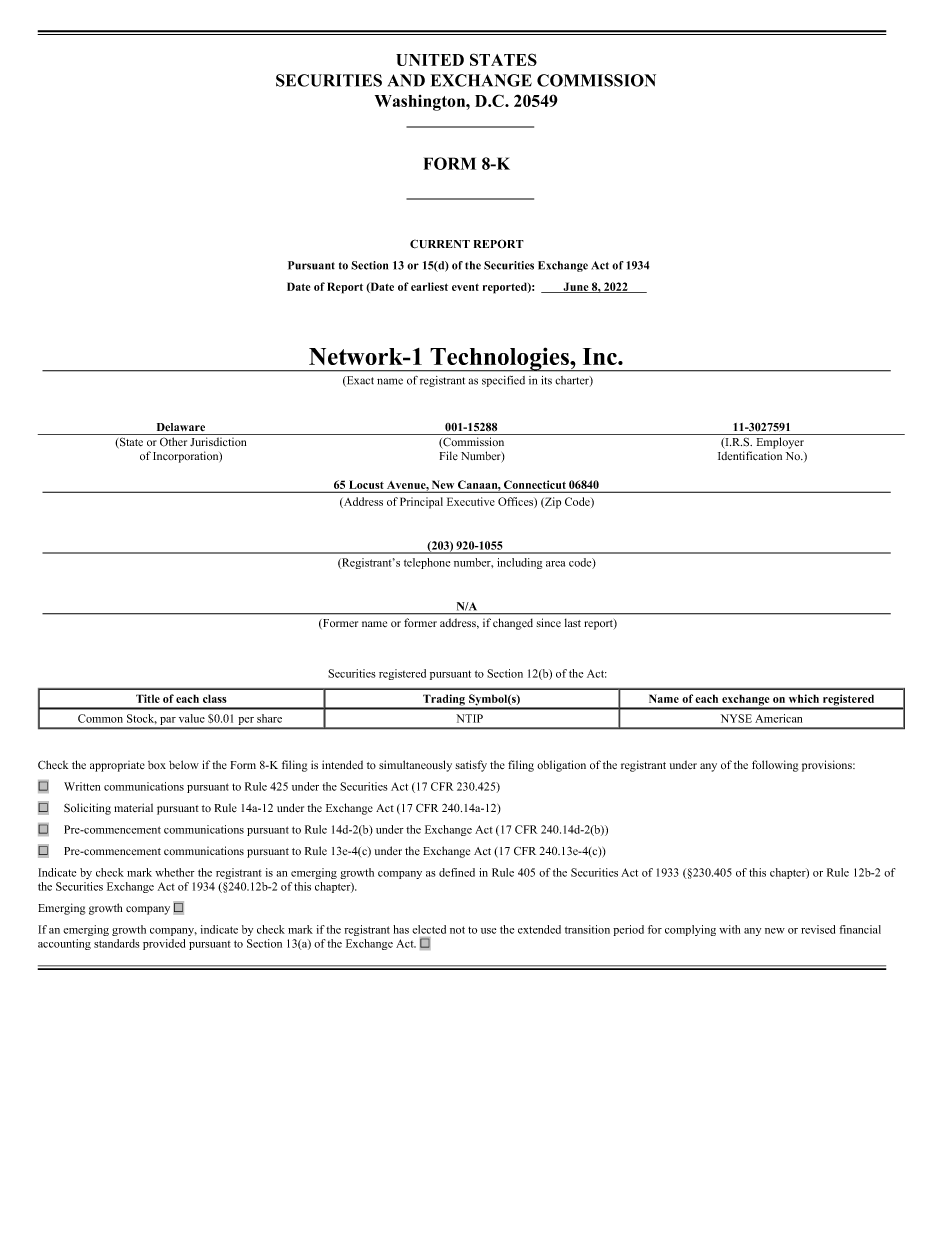 The height and width of the screenshot is (1233, 952). What do you see at coordinates (173, 442) in the screenshot?
I see `Other` at bounding box center [173, 442].
